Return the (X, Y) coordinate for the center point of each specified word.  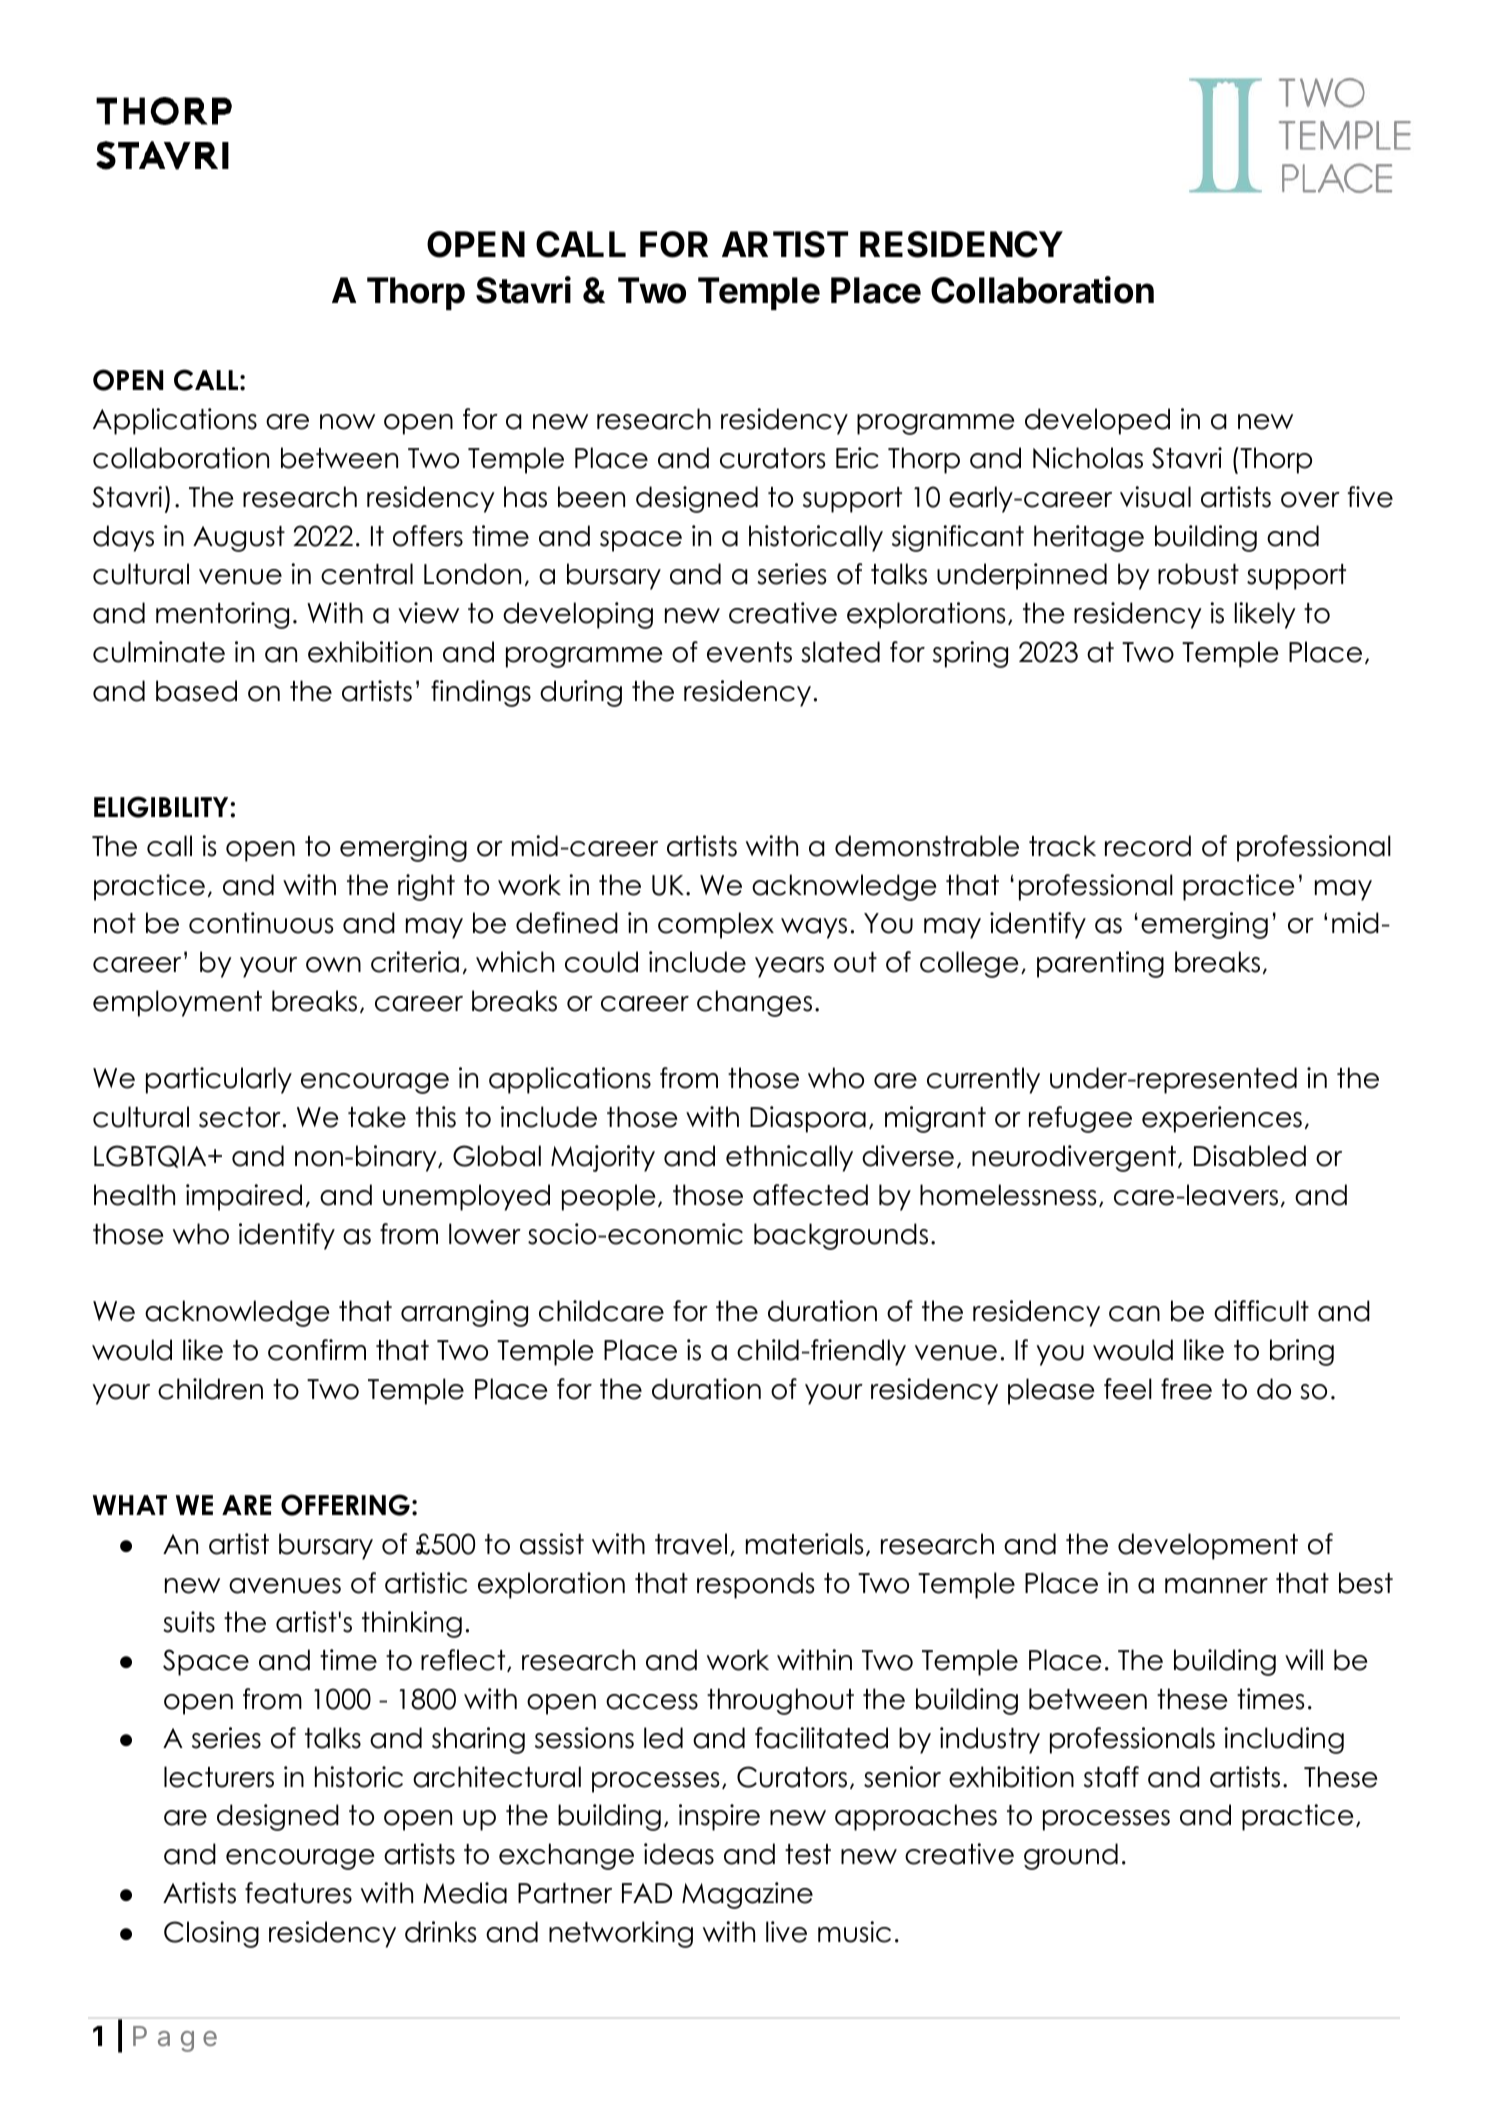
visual (1155, 497)
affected (810, 1195)
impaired (244, 1197)
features (298, 1893)
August (239, 539)
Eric (857, 458)
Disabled (1250, 1156)
